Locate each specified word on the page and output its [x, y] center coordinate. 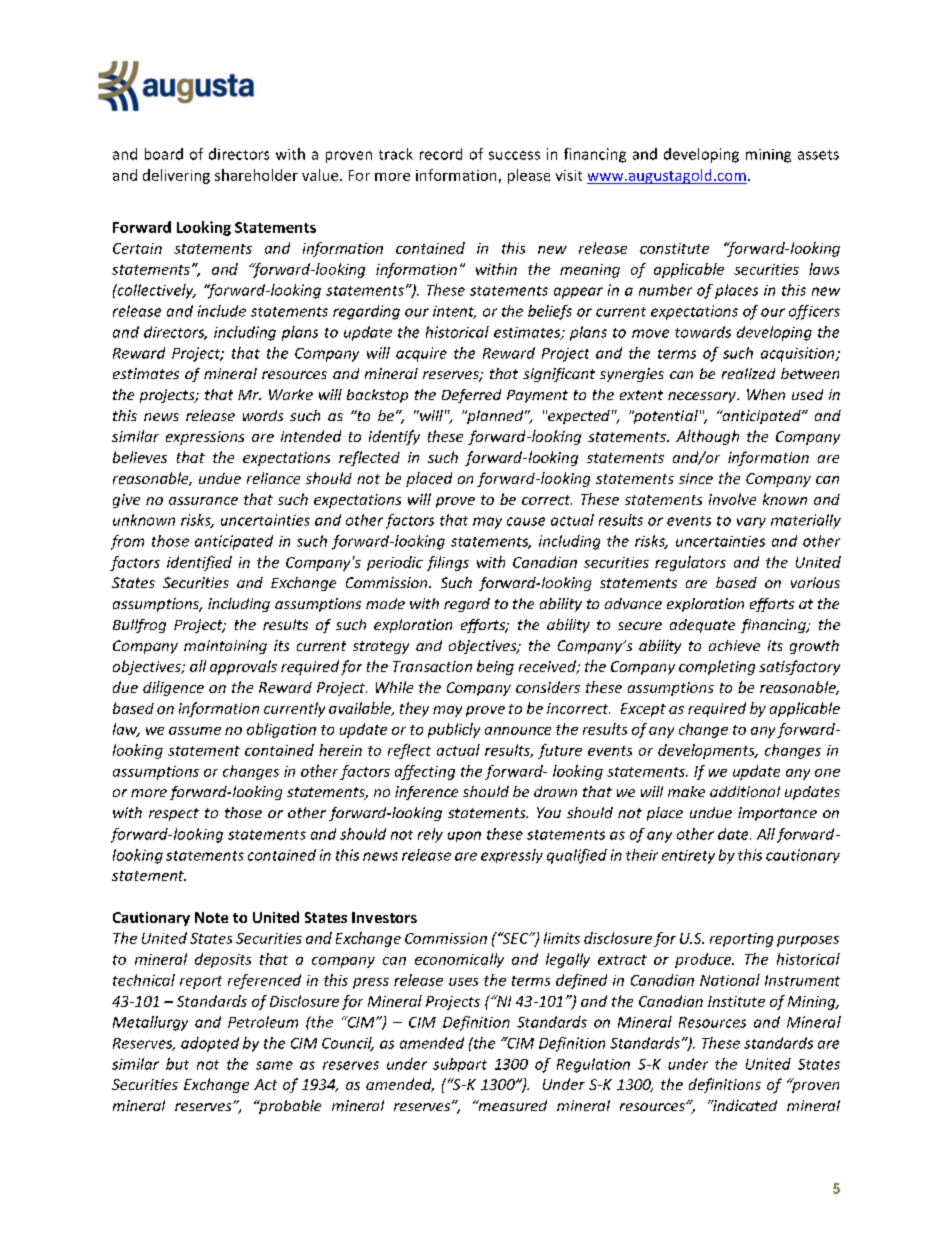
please [529, 176]
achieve [734, 645]
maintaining [225, 647]
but [177, 1064]
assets [818, 155]
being [495, 667]
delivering [176, 176]
